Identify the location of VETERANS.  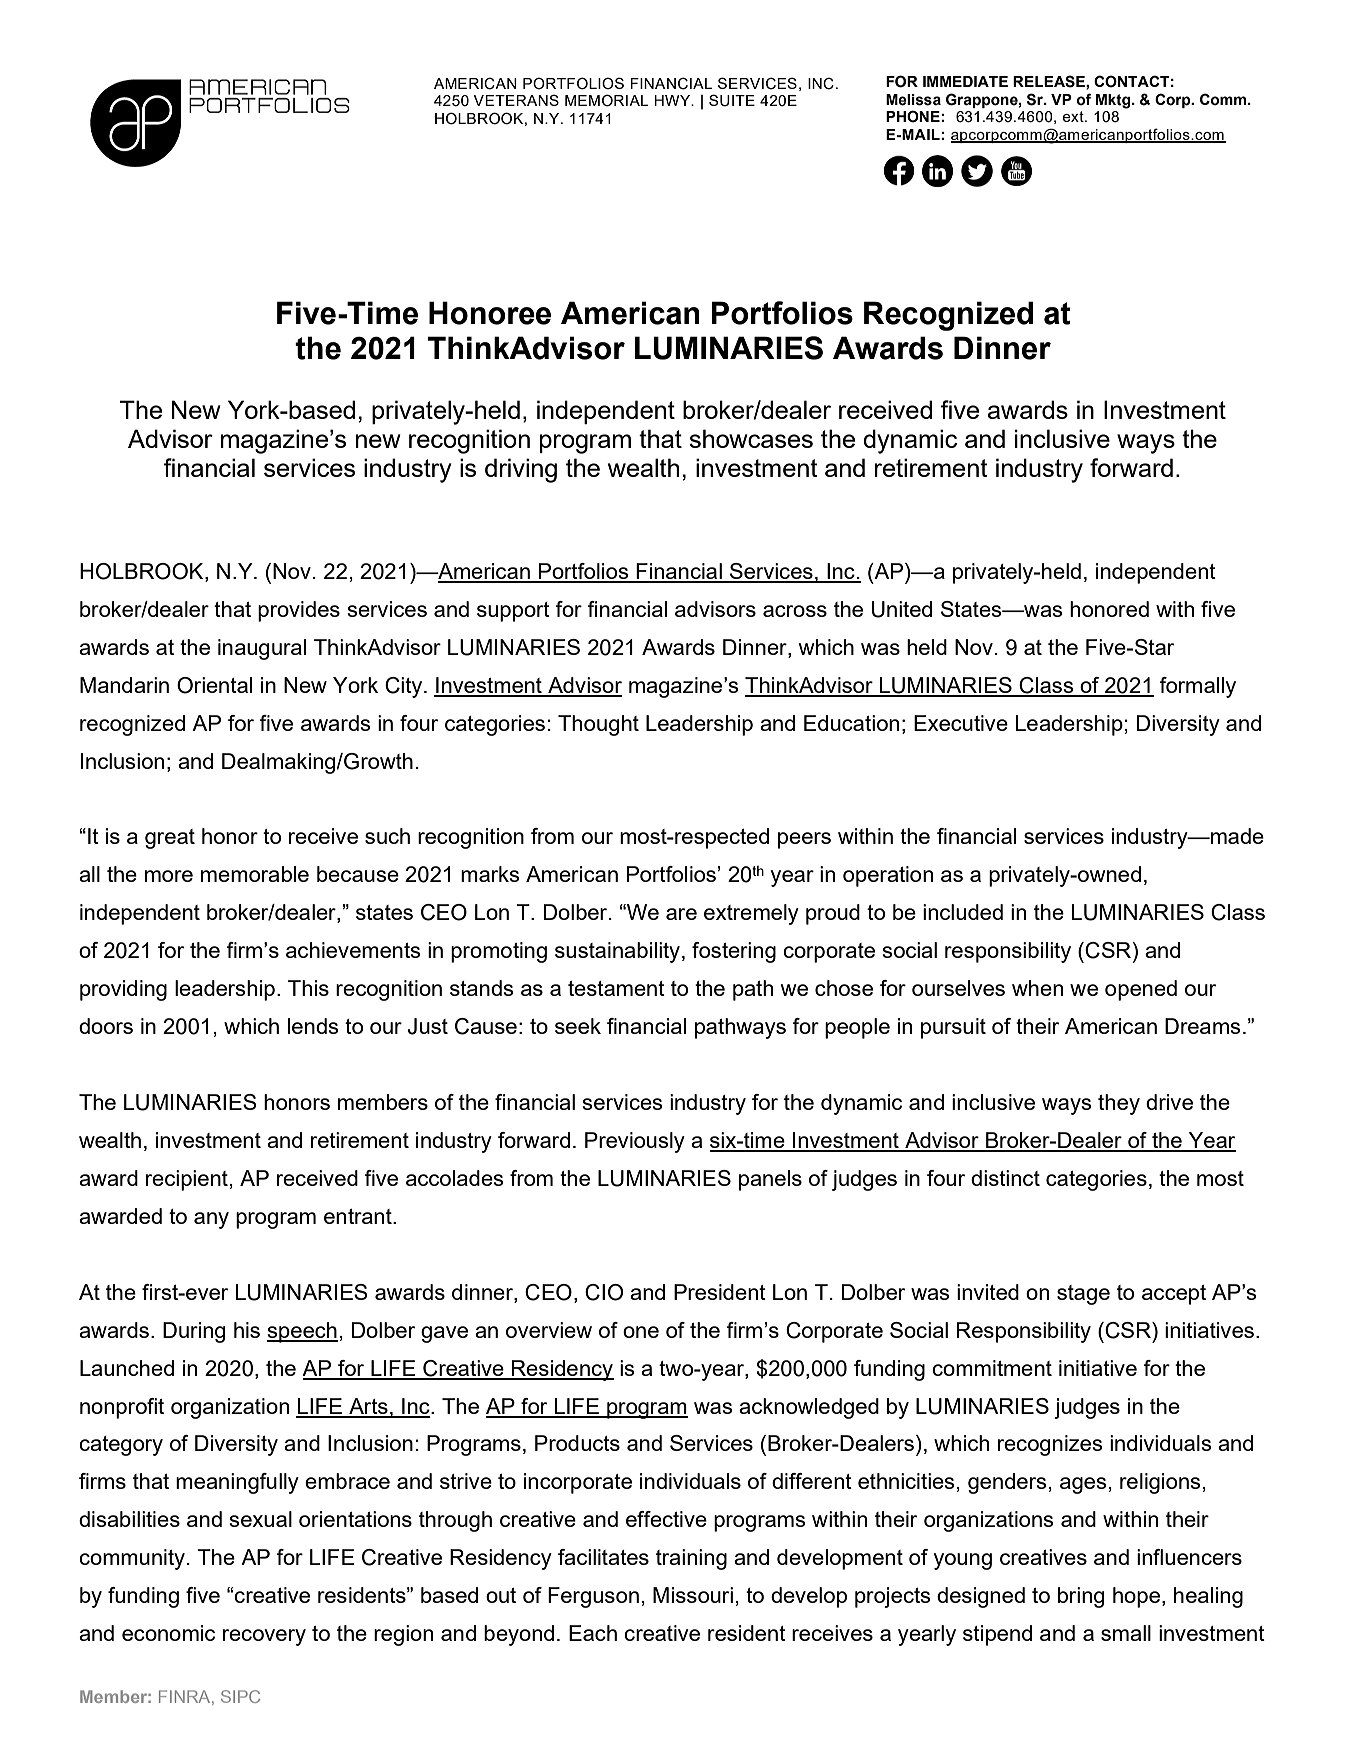
(516, 100).
